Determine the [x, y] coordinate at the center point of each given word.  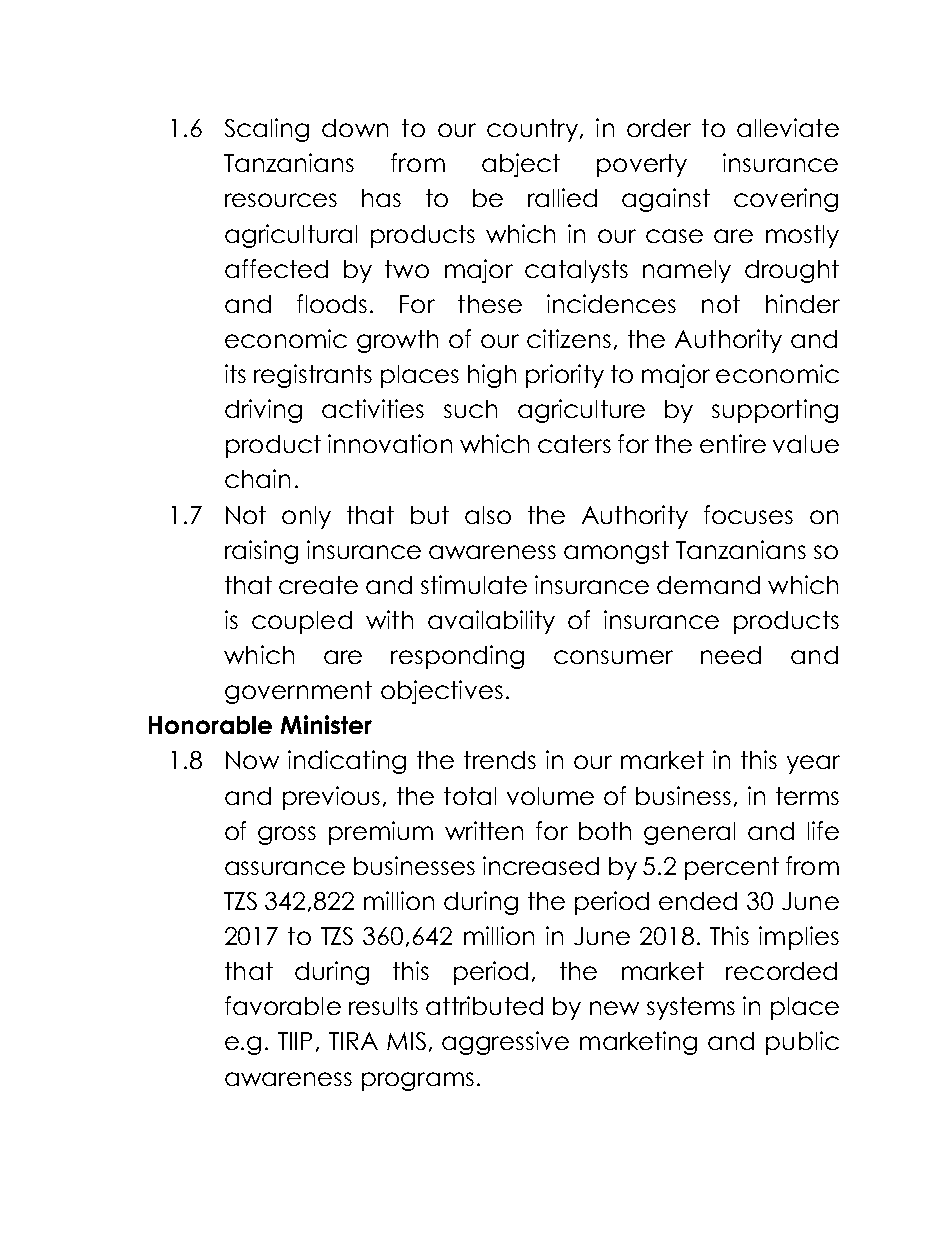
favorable [283, 1005]
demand [708, 585]
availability [491, 622]
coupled [302, 622]
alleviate [788, 127]
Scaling [267, 130]
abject [521, 165]
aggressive [505, 1043]
